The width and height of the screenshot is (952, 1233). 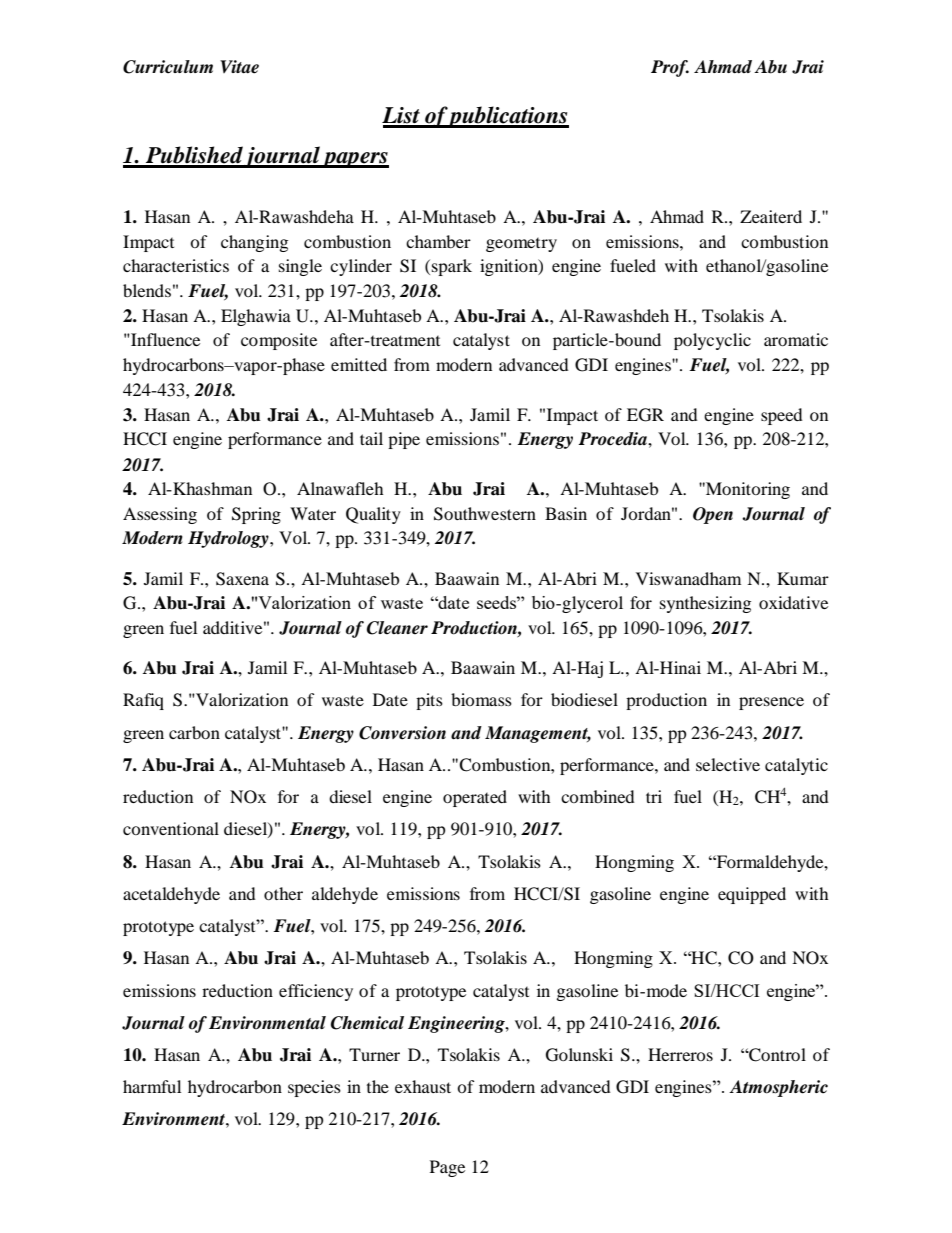 I want to click on Atmospheric, so click(x=778, y=1088).
